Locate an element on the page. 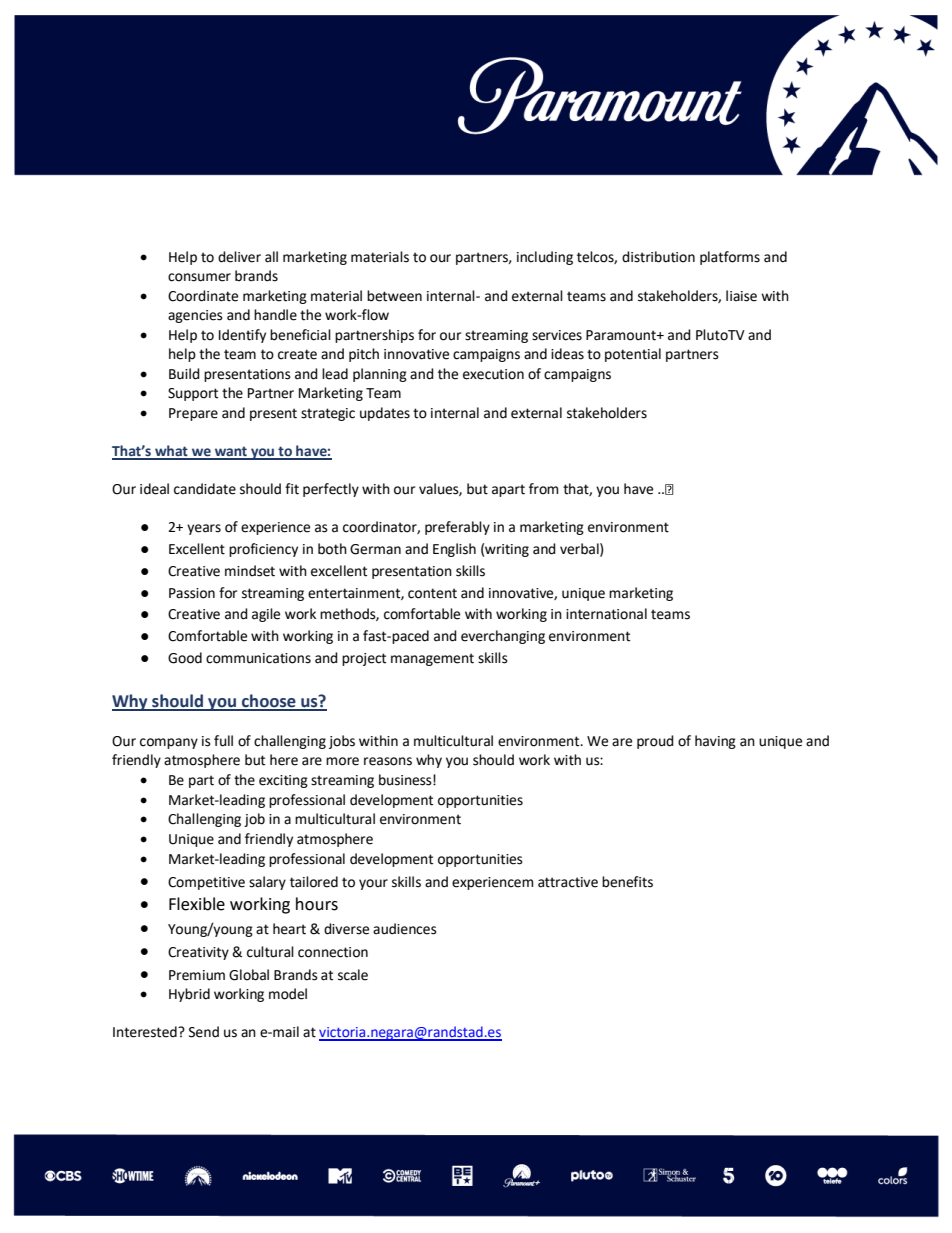 The height and width of the document is (1233, 952). from is located at coordinates (543, 489).
